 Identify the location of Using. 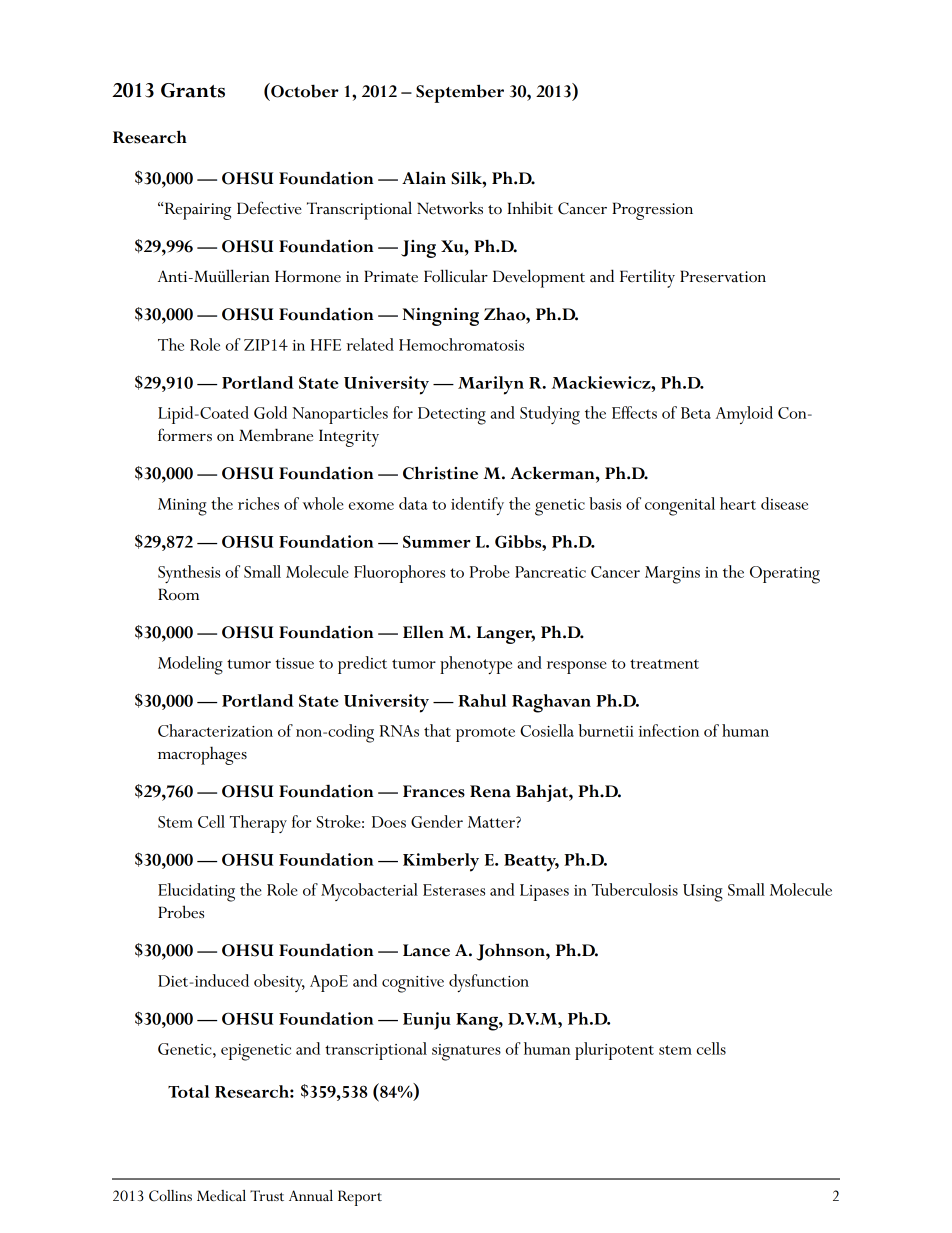
(703, 893).
